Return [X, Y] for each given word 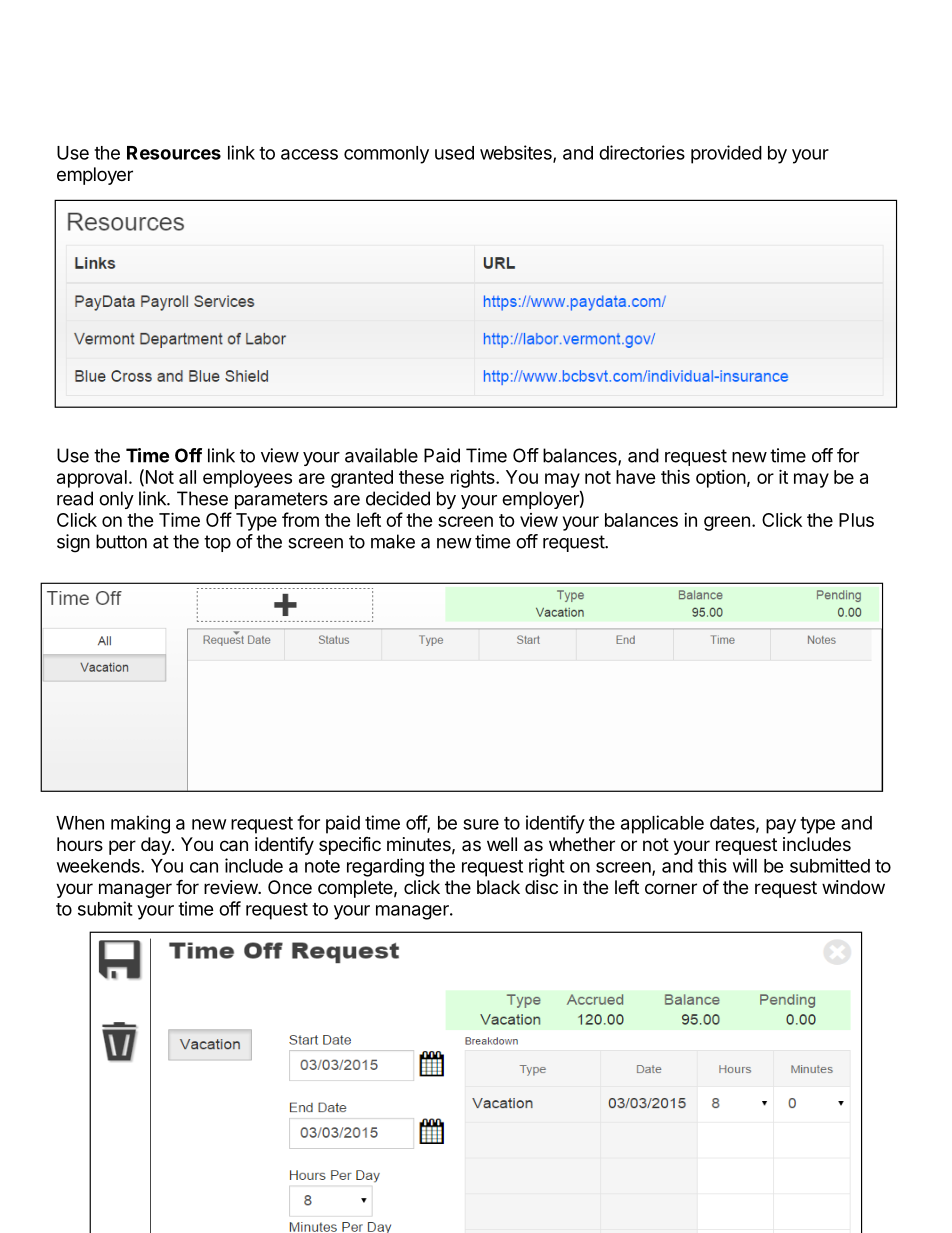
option [721, 479]
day [157, 846]
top [217, 543]
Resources [174, 153]
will [745, 865]
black [498, 887]
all [187, 477]
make [393, 541]
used [454, 153]
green [727, 523]
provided [726, 154]
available [381, 455]
